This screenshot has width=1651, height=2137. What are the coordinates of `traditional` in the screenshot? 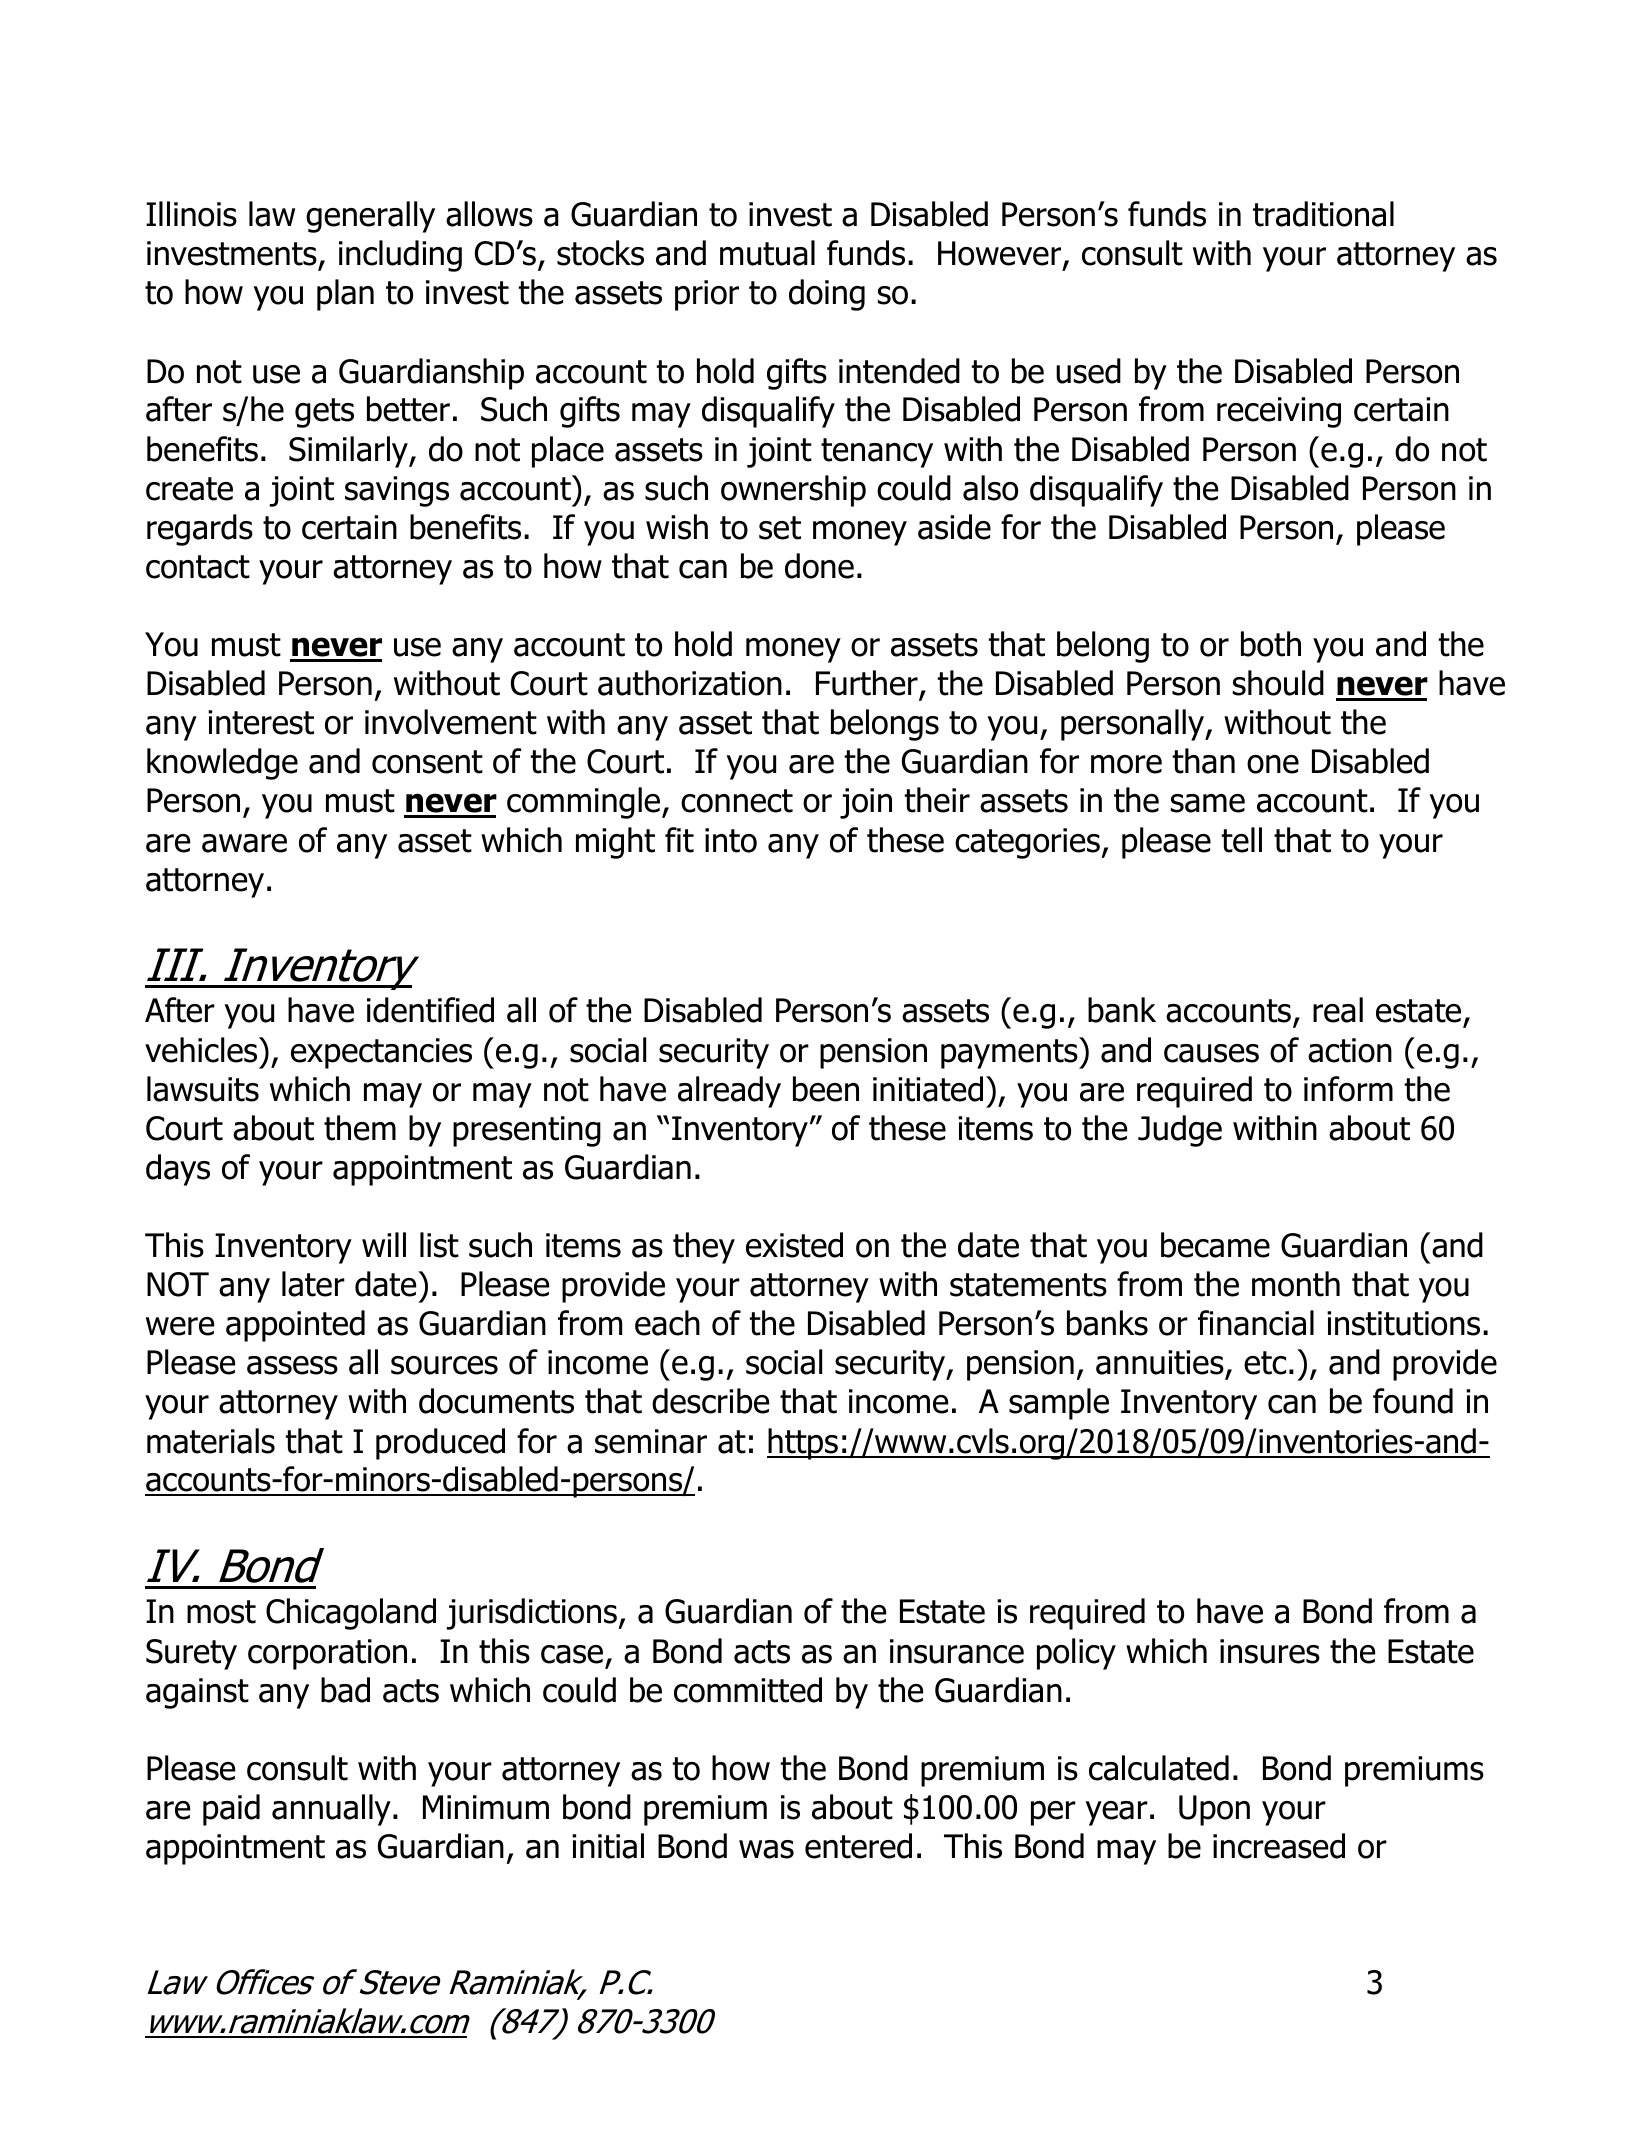 It's located at (1323, 214).
